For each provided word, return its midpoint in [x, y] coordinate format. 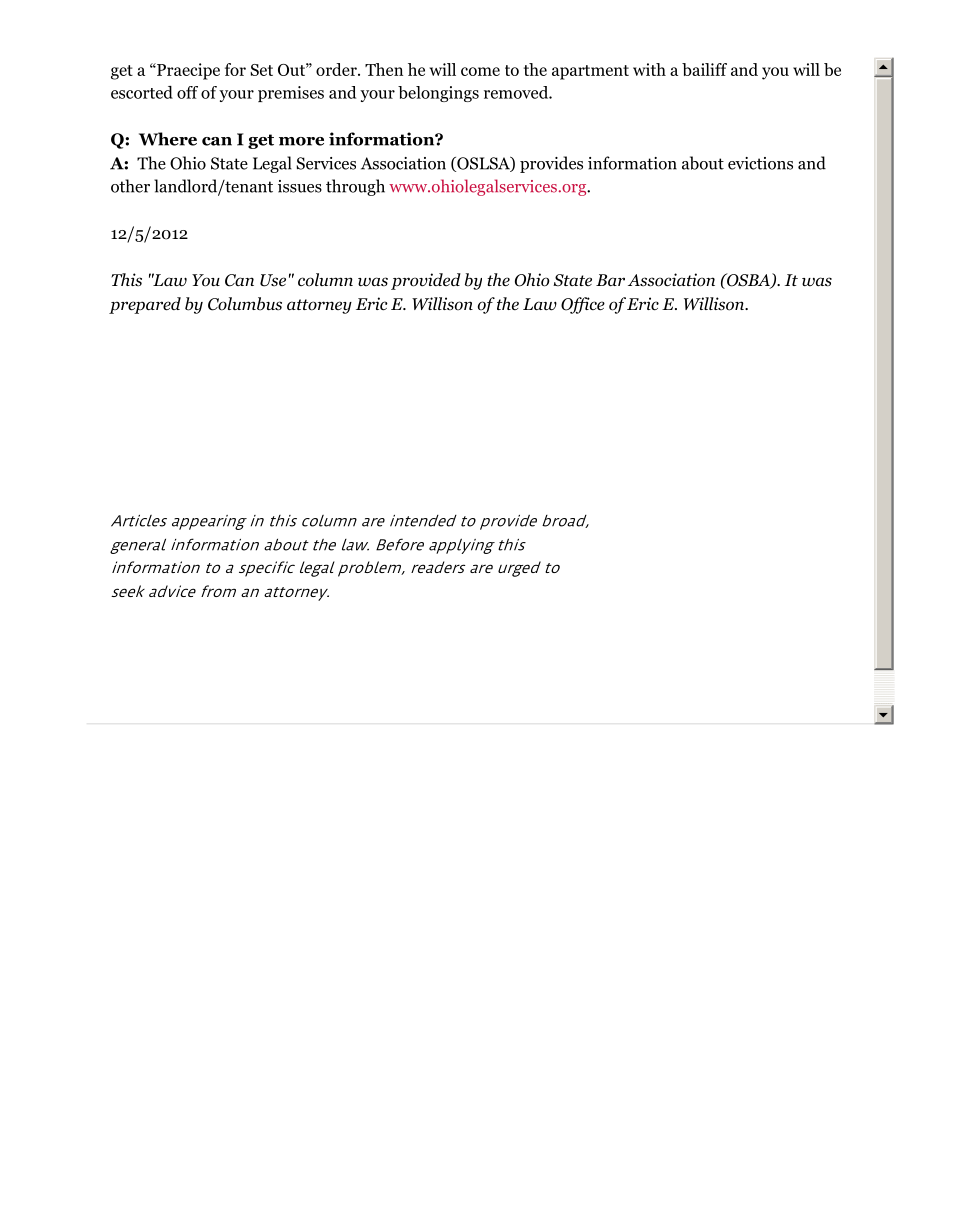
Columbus [245, 304]
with [649, 69]
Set [261, 70]
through [355, 187]
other [130, 186]
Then [384, 69]
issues [300, 186]
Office [583, 305]
